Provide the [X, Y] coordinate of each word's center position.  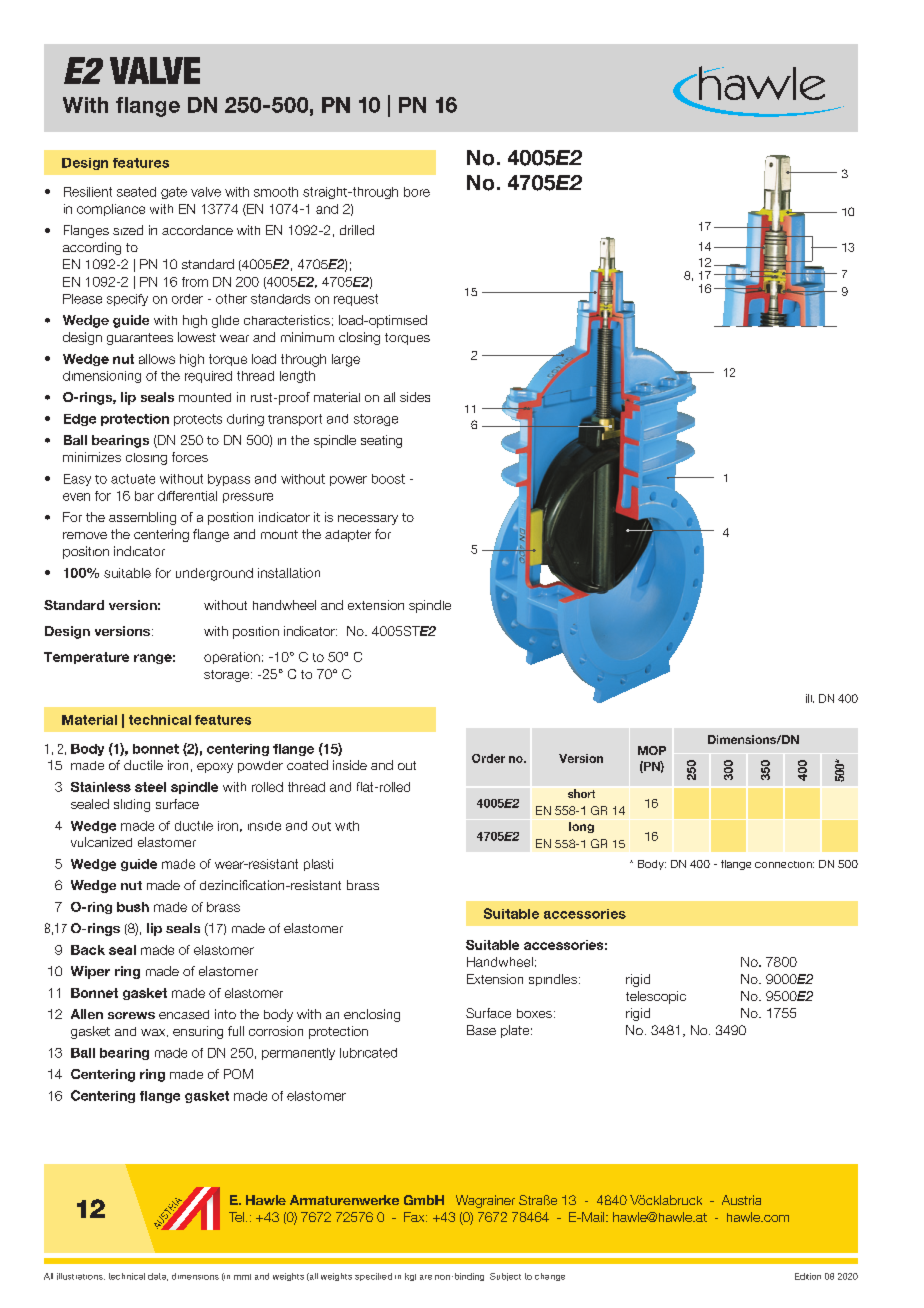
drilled [357, 230]
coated [307, 765]
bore [417, 192]
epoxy [215, 768]
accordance [197, 230]
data [158, 1277]
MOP [652, 750]
